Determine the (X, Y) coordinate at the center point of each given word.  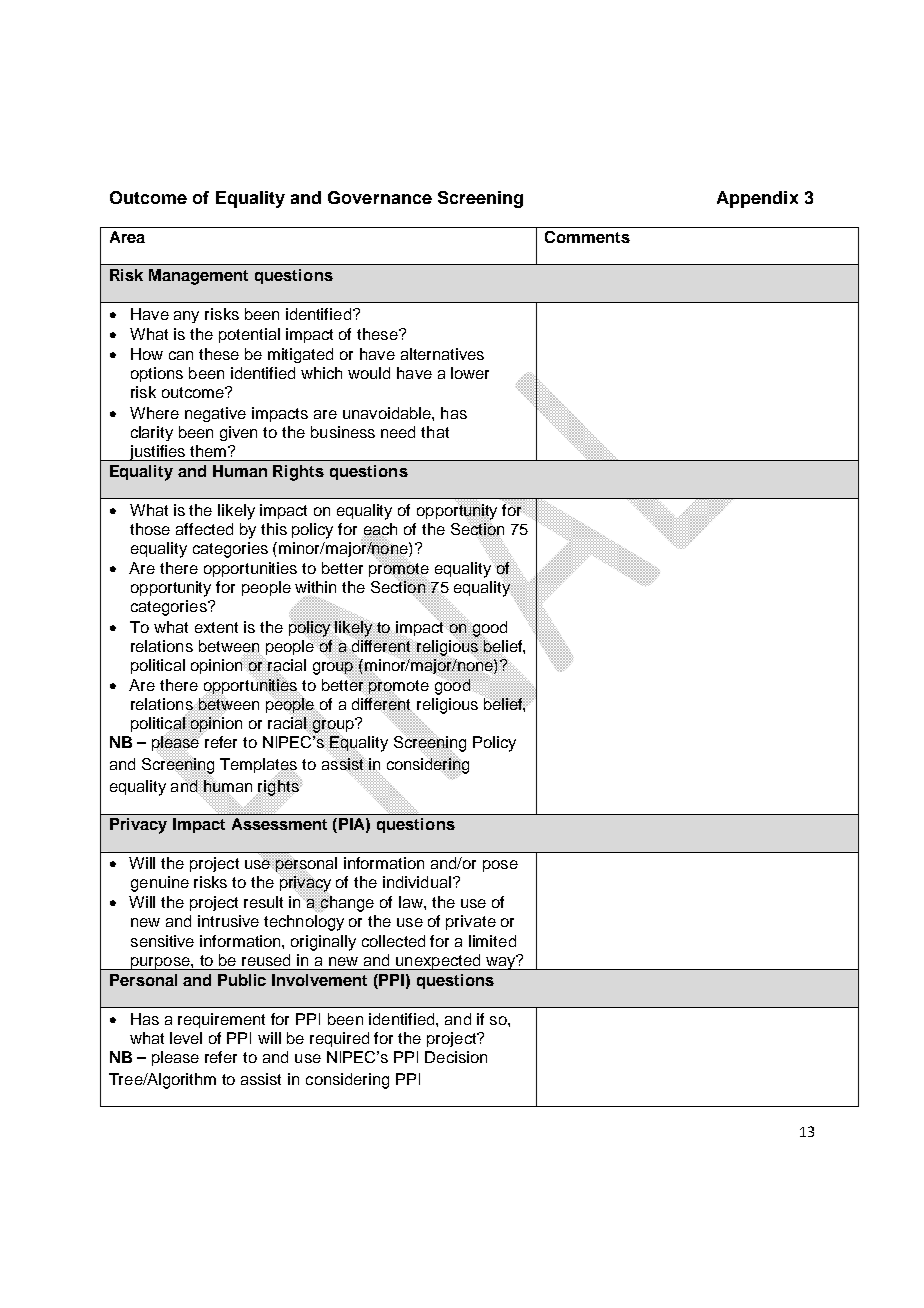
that (435, 432)
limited (492, 941)
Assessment (279, 824)
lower (470, 373)
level (186, 1038)
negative (215, 414)
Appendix (757, 199)
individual (417, 882)
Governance (380, 197)
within (315, 587)
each (380, 530)
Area (127, 237)
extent (216, 627)
